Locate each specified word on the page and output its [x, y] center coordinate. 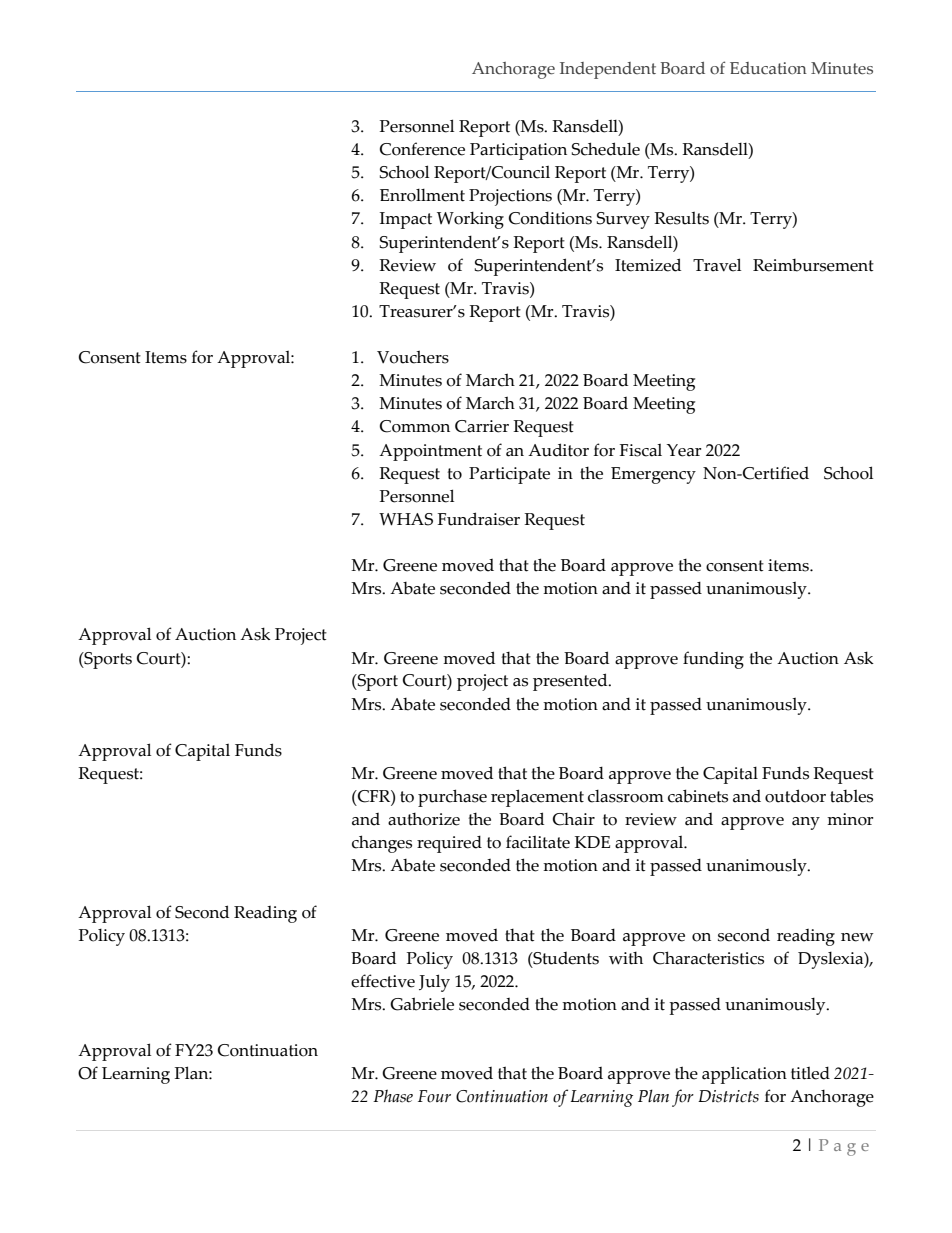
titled [810, 1073]
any [806, 823]
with [626, 958]
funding [713, 660]
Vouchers [413, 357]
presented [571, 682]
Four [434, 1096]
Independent [608, 70]
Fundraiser [479, 519]
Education [768, 68]
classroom [626, 796]
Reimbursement [813, 265]
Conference [422, 149]
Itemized [648, 265]
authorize [424, 819]
